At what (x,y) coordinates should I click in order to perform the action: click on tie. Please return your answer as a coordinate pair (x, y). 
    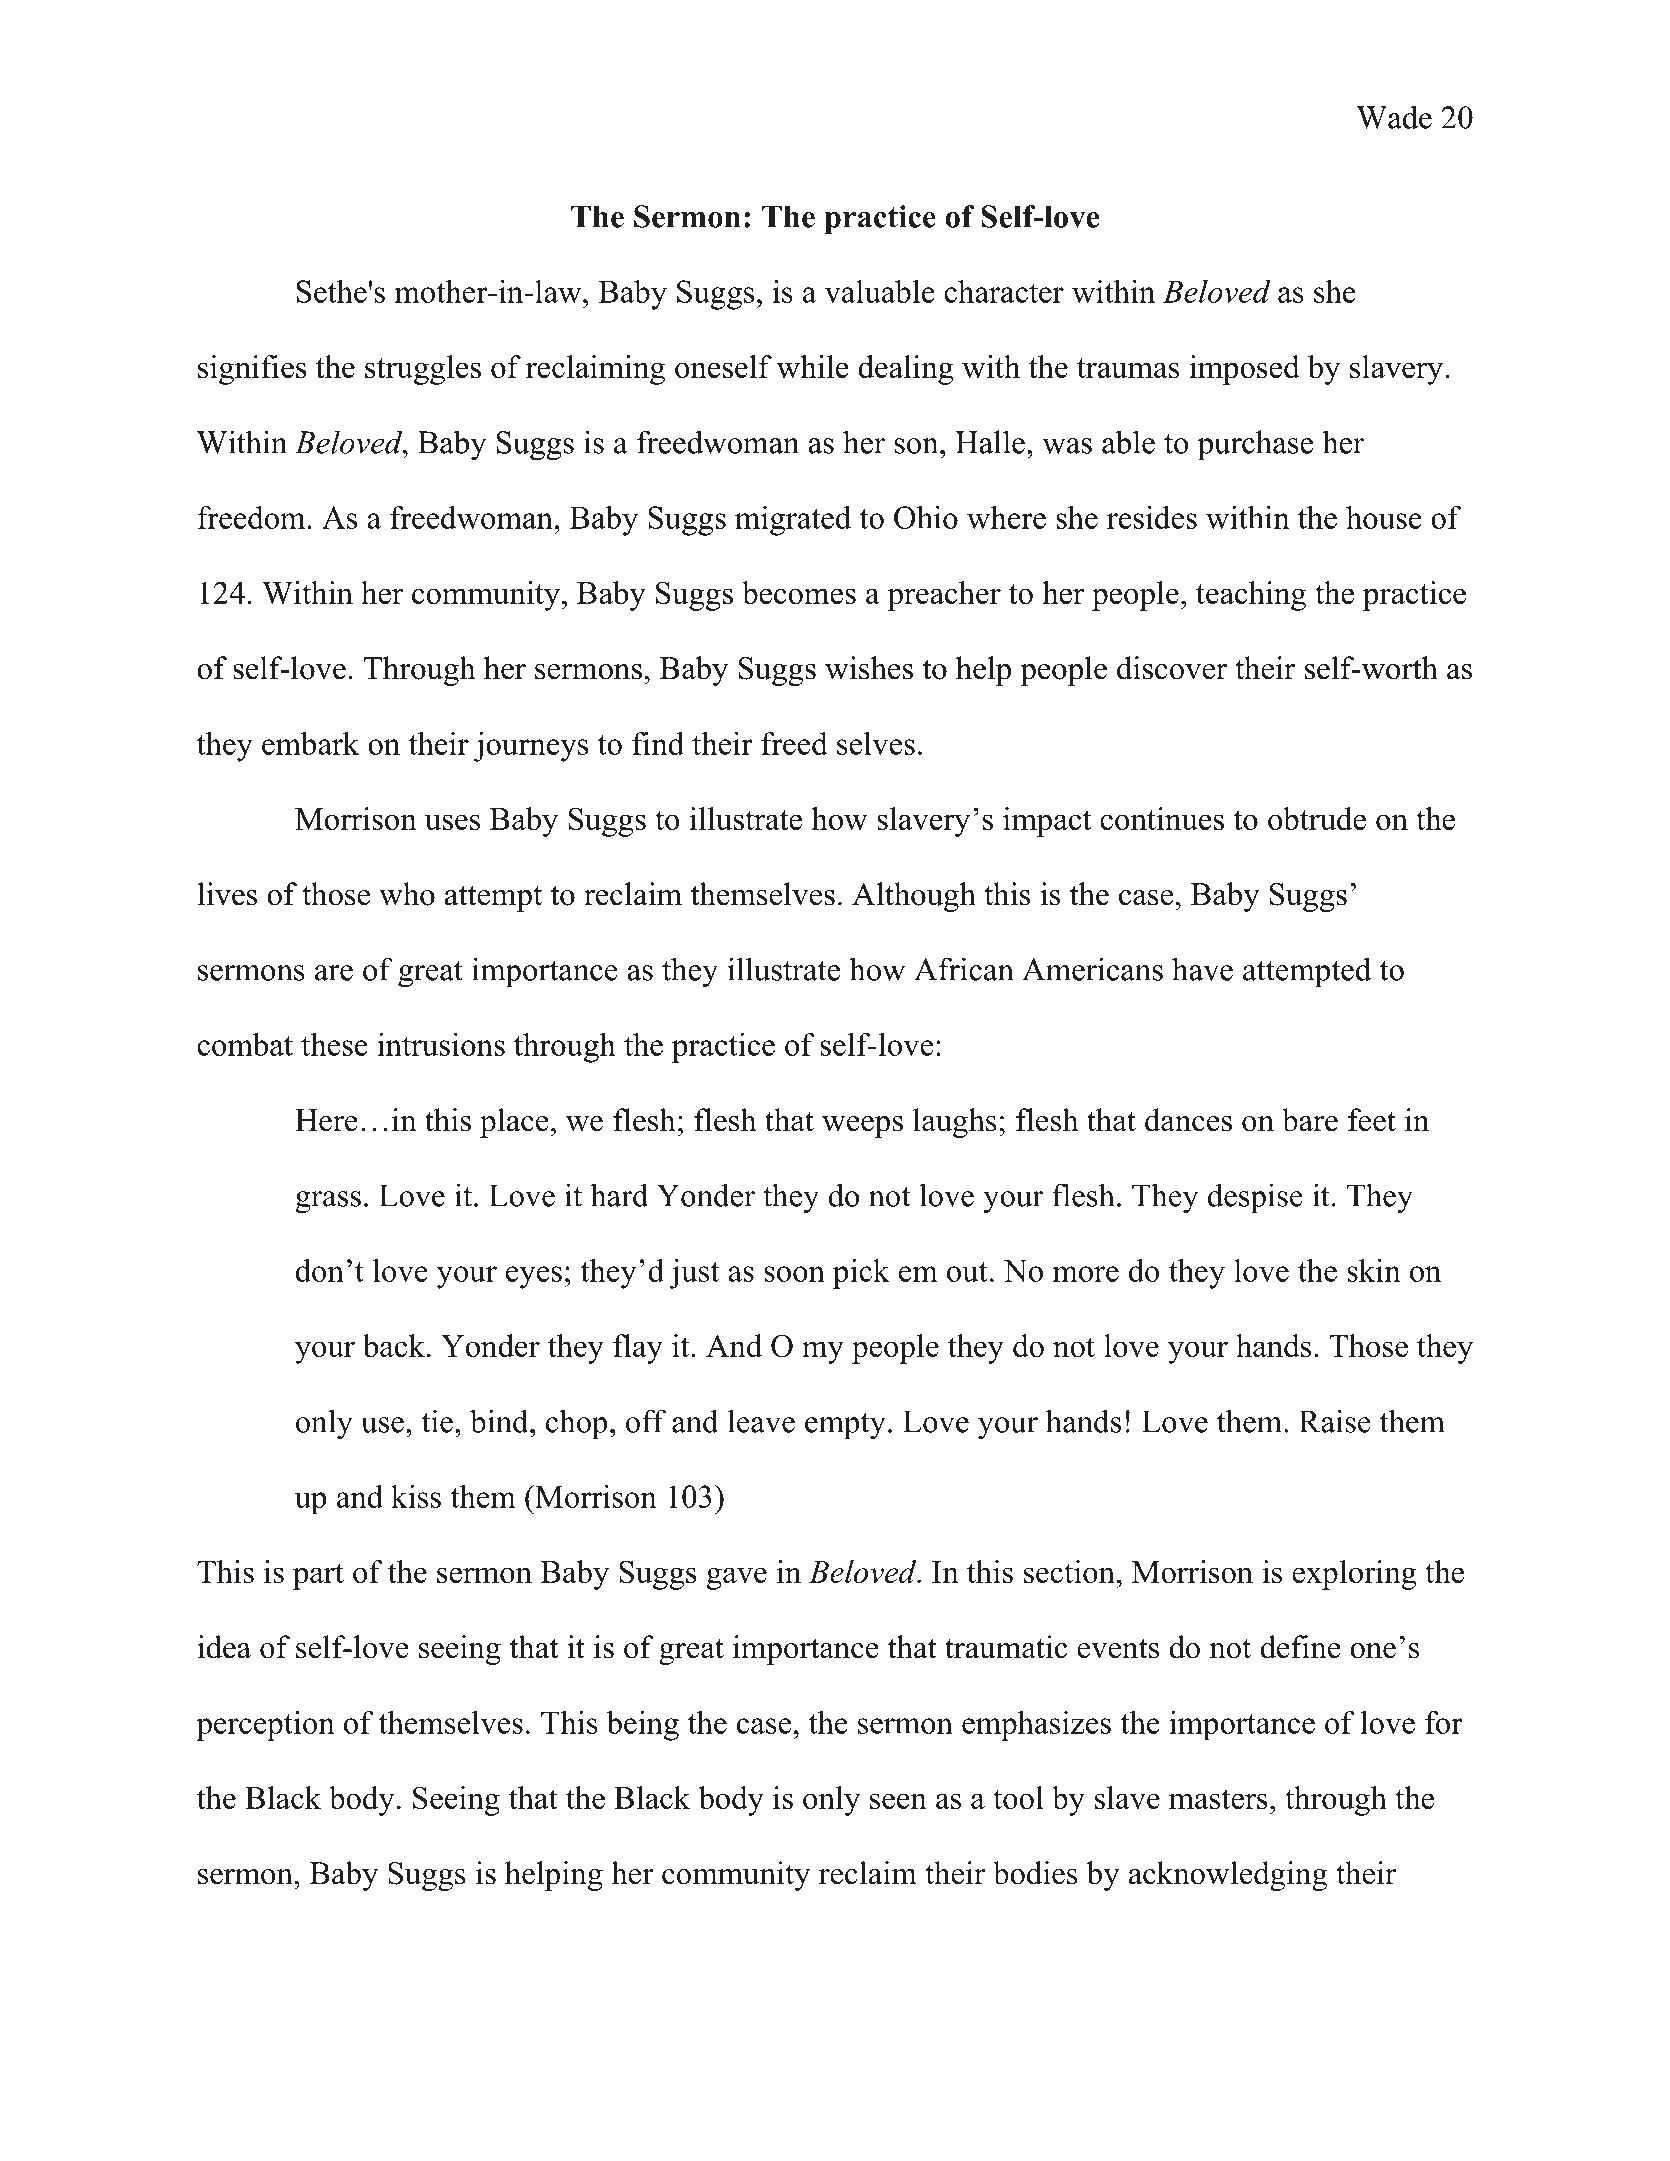
    Looking at the image, I should click on (437, 1421).
